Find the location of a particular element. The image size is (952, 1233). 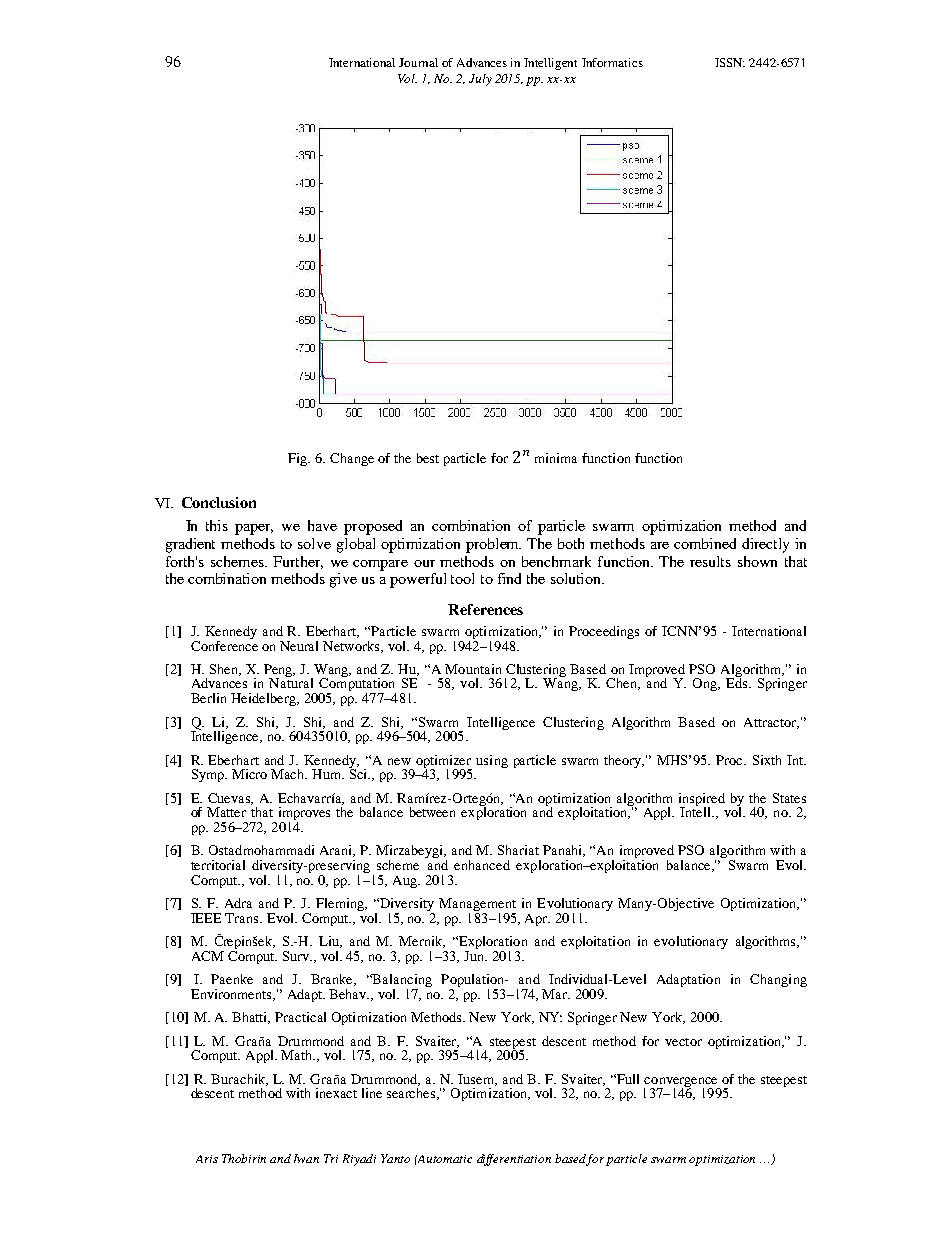

Aris is located at coordinates (207, 1159).
